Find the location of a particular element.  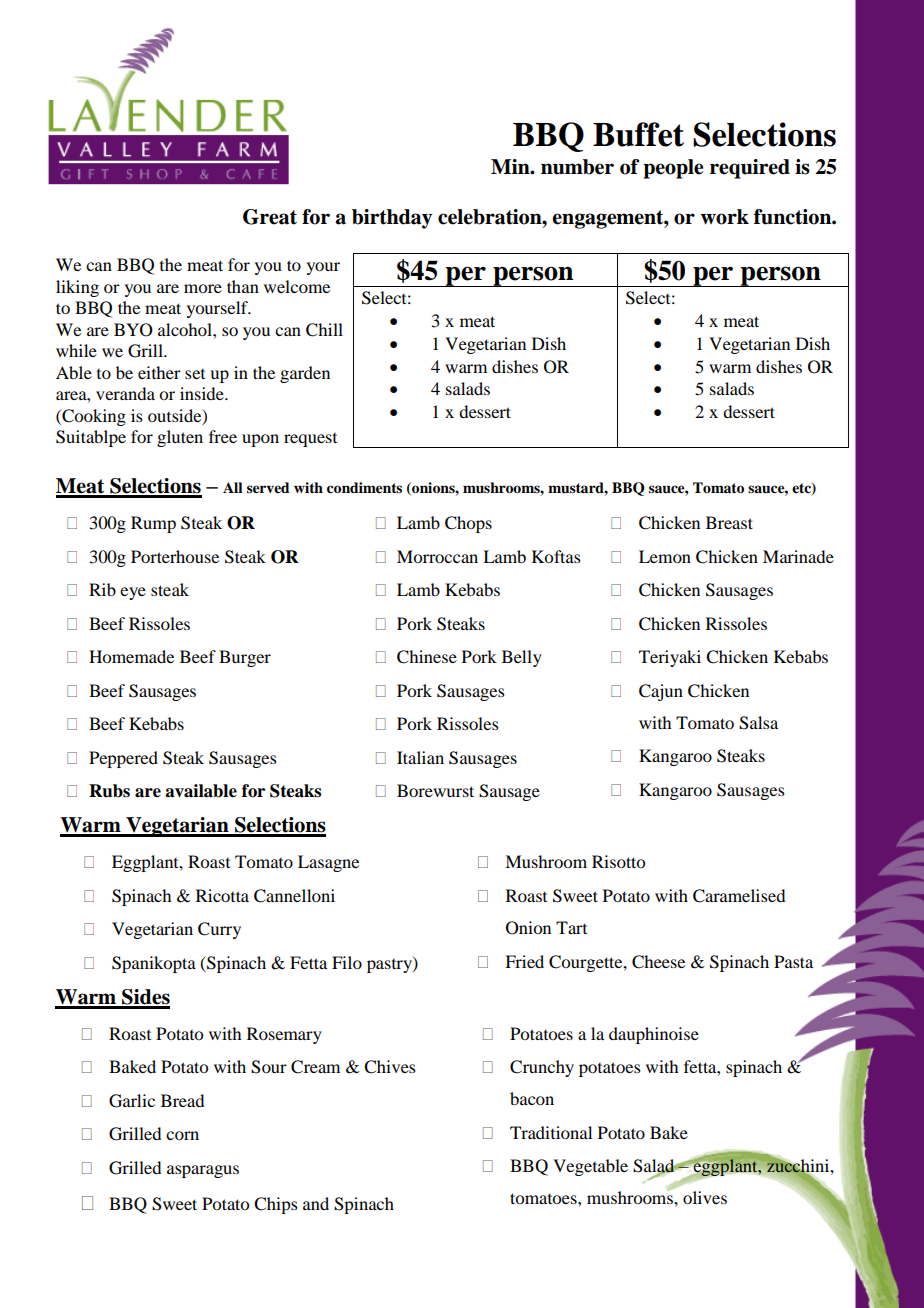

Great is located at coordinates (270, 217).
